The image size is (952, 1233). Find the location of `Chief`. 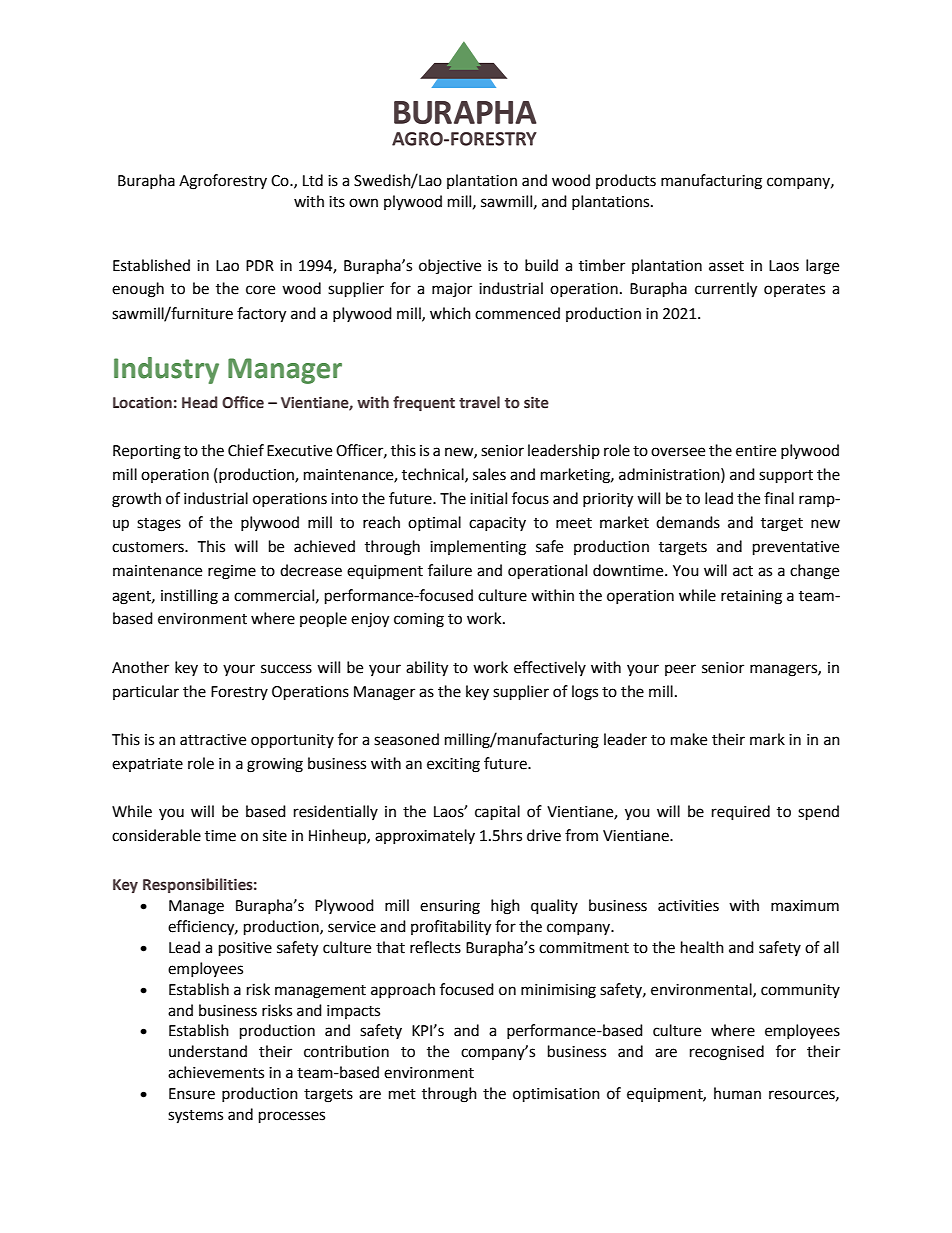

Chief is located at coordinates (246, 450).
